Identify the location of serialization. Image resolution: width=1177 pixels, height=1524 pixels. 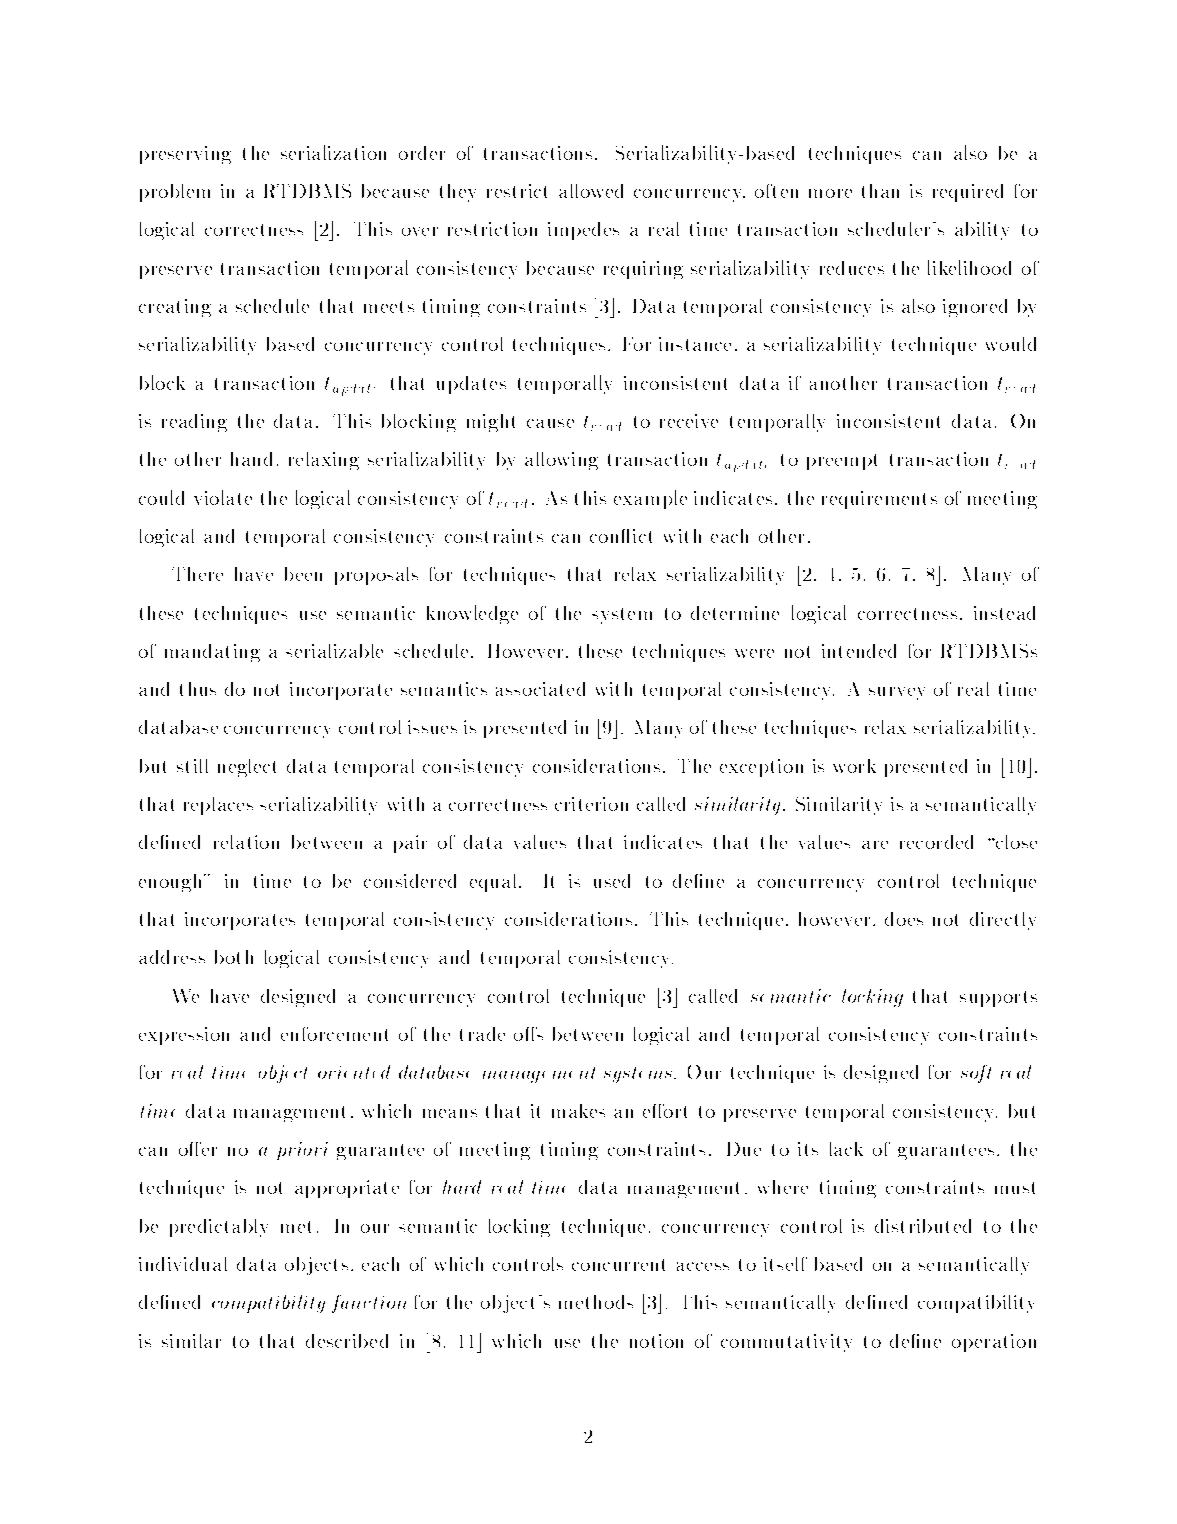
(333, 152).
